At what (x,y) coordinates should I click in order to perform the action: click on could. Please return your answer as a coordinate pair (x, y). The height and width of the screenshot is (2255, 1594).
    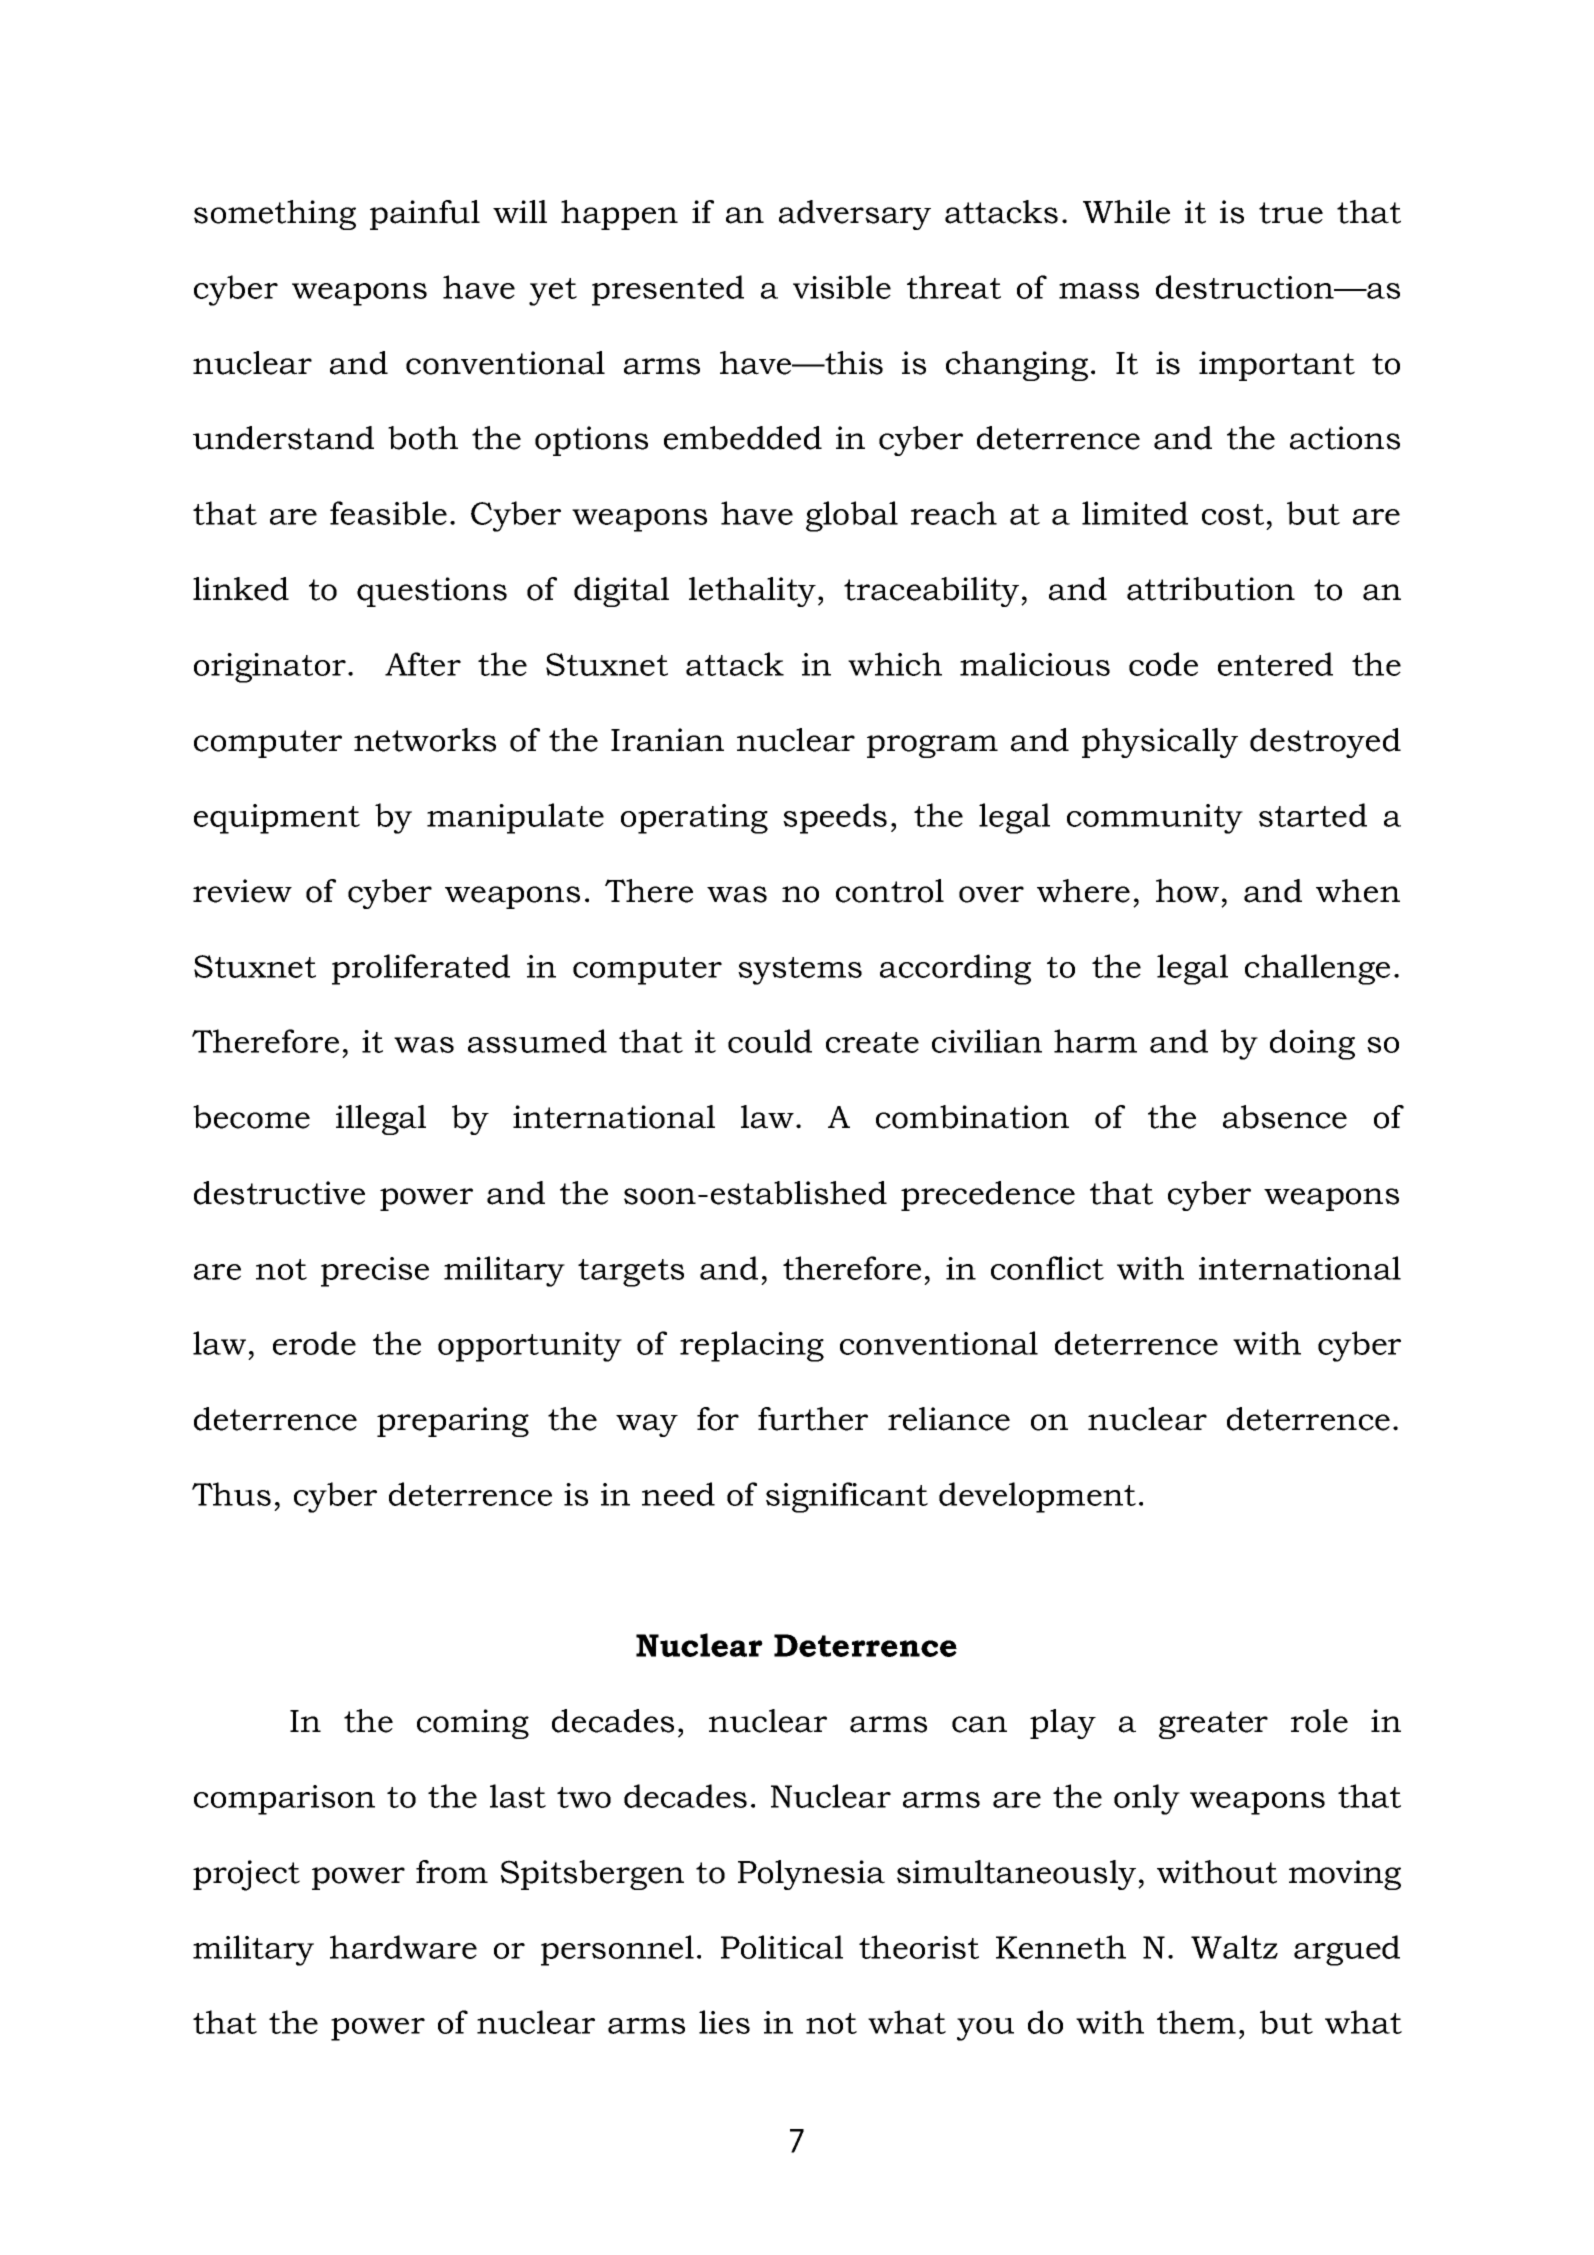
    Looking at the image, I should click on (770, 1041).
